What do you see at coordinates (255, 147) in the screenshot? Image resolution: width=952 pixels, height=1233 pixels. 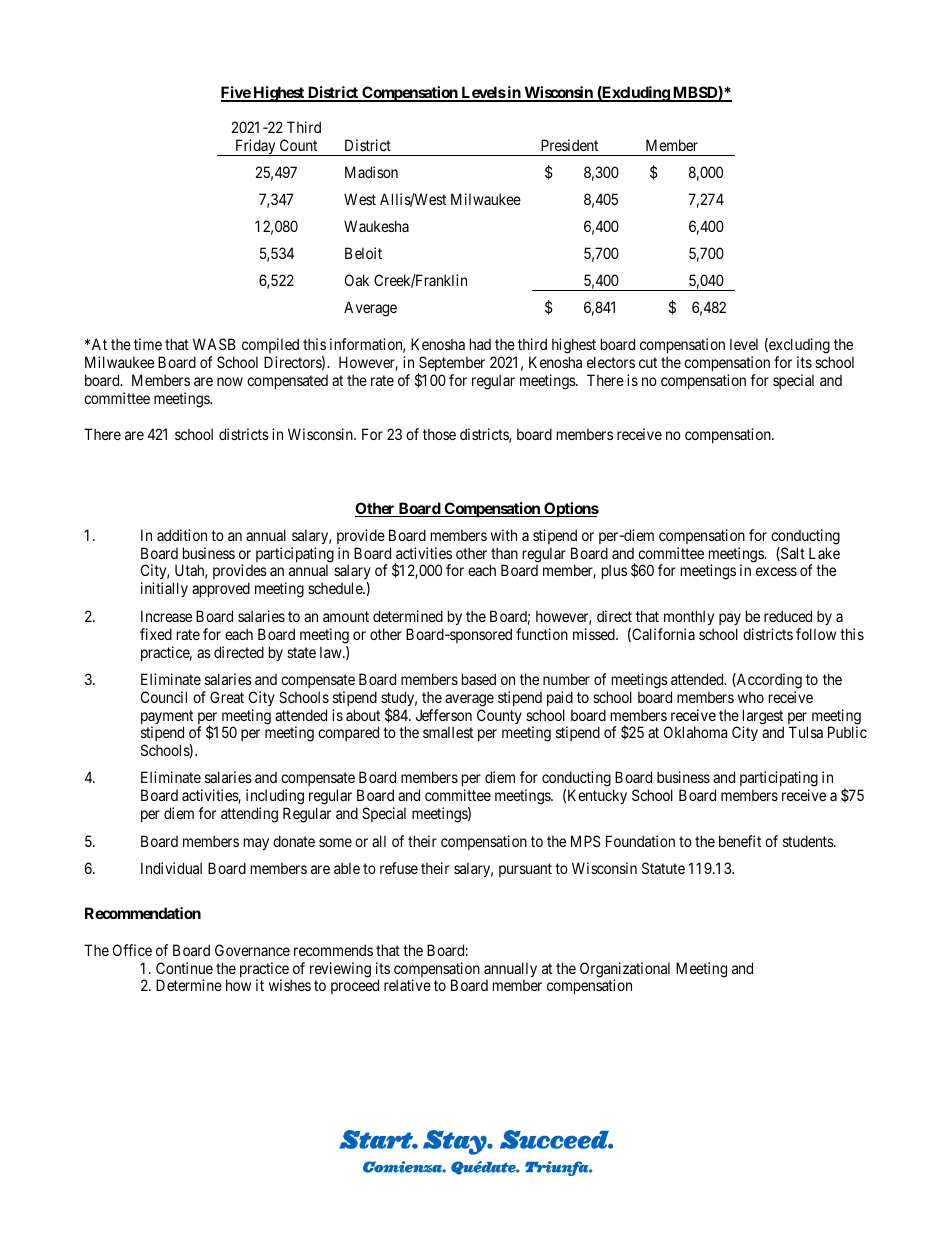 I see `Friday` at bounding box center [255, 147].
